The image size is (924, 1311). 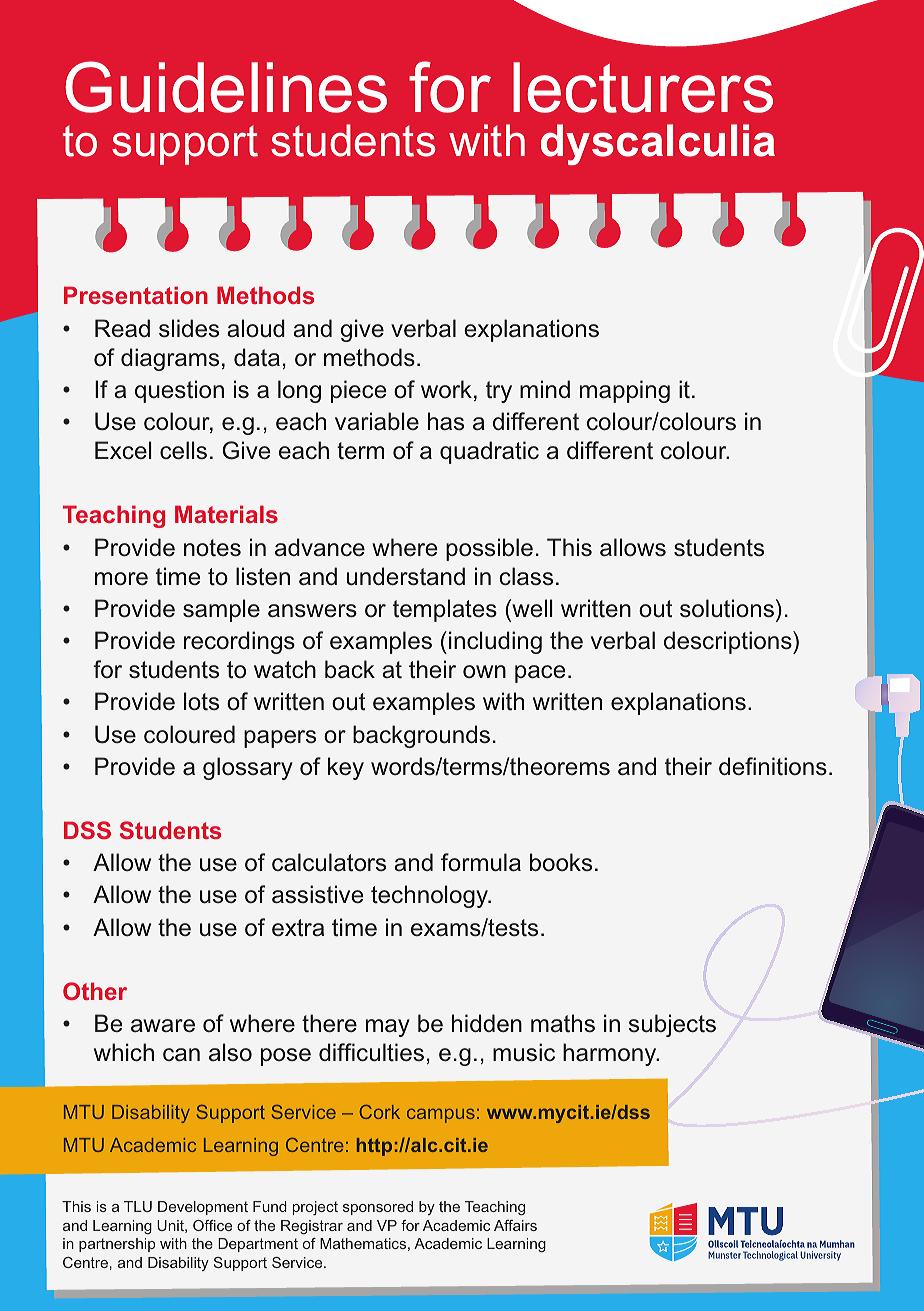 I want to click on Development, so click(x=203, y=1208).
